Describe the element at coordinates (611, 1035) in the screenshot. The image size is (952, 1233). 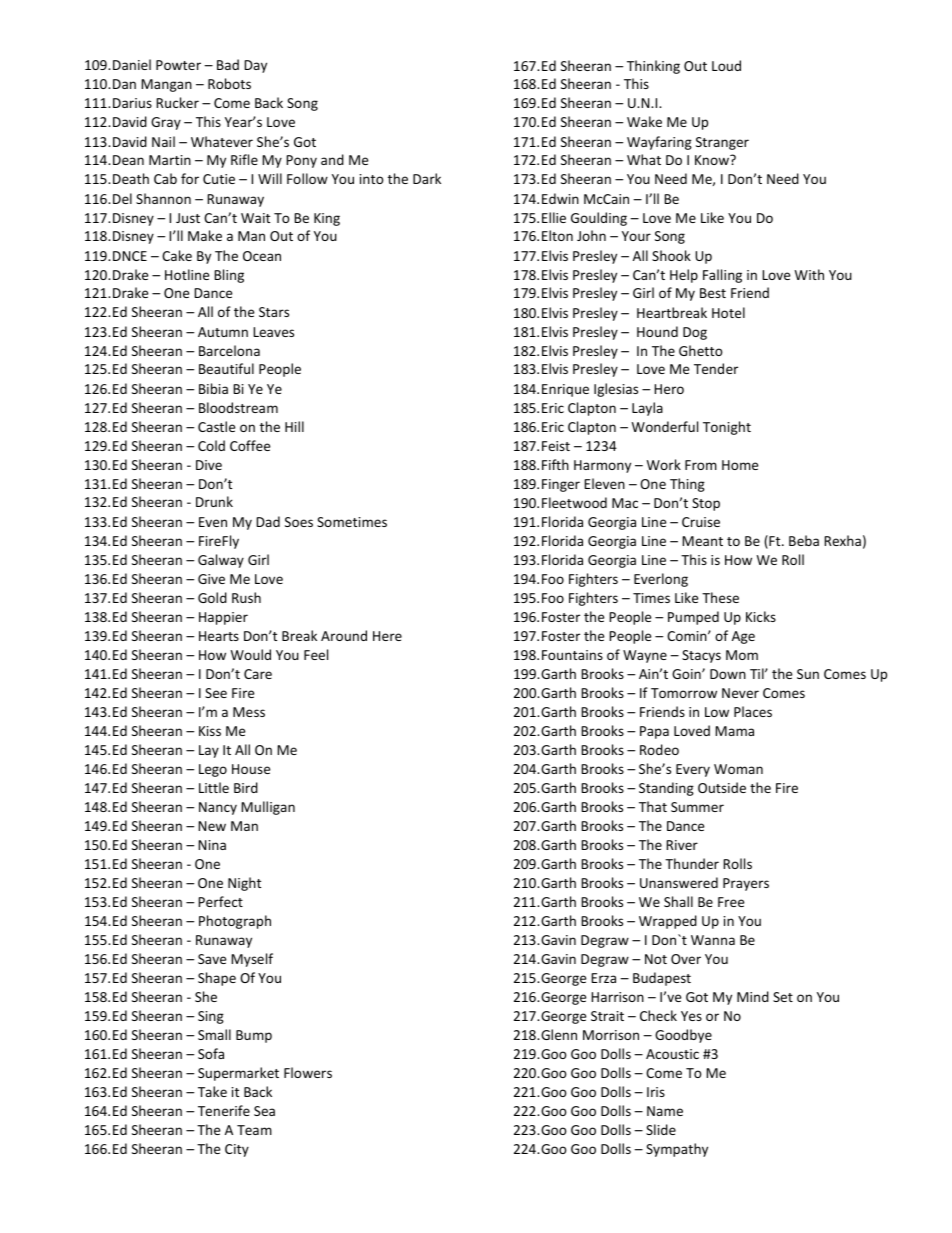
I see `Morrison` at that location.
